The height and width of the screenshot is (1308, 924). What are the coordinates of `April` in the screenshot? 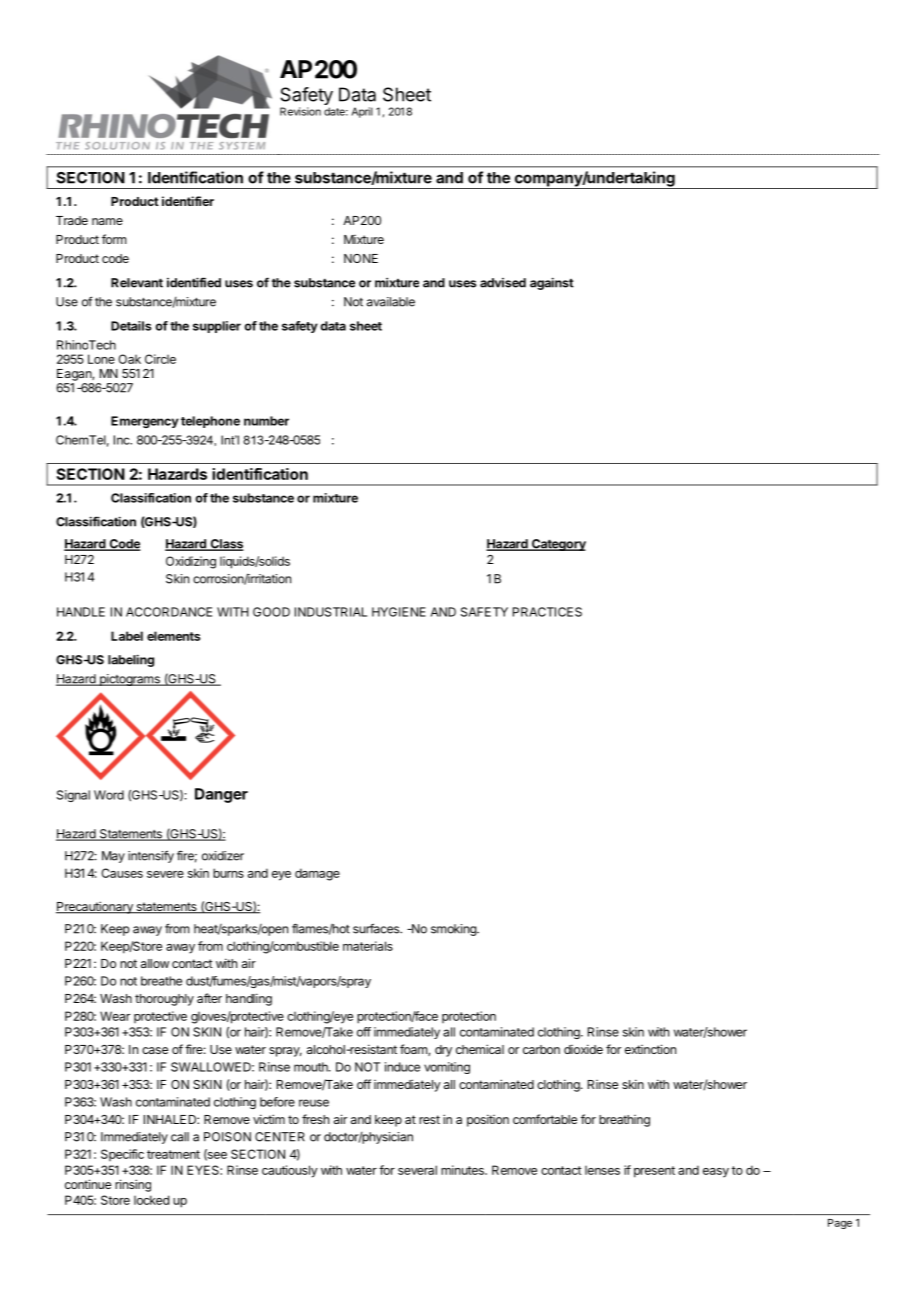 It's located at (362, 112).
